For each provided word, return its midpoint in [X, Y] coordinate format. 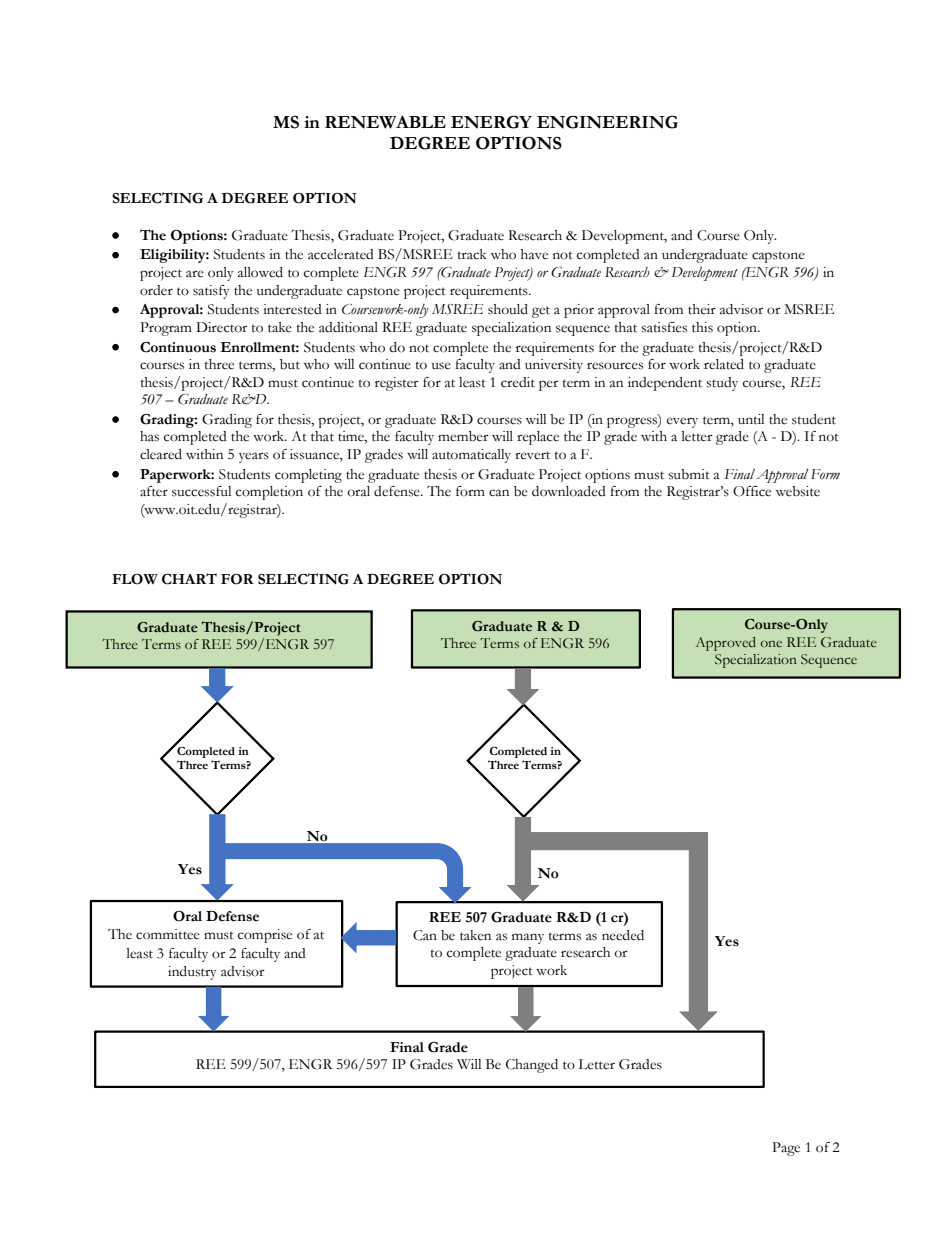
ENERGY [491, 122]
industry [192, 973]
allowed [260, 272]
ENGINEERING [607, 122]
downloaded [569, 491]
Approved [726, 644]
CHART [189, 579]
